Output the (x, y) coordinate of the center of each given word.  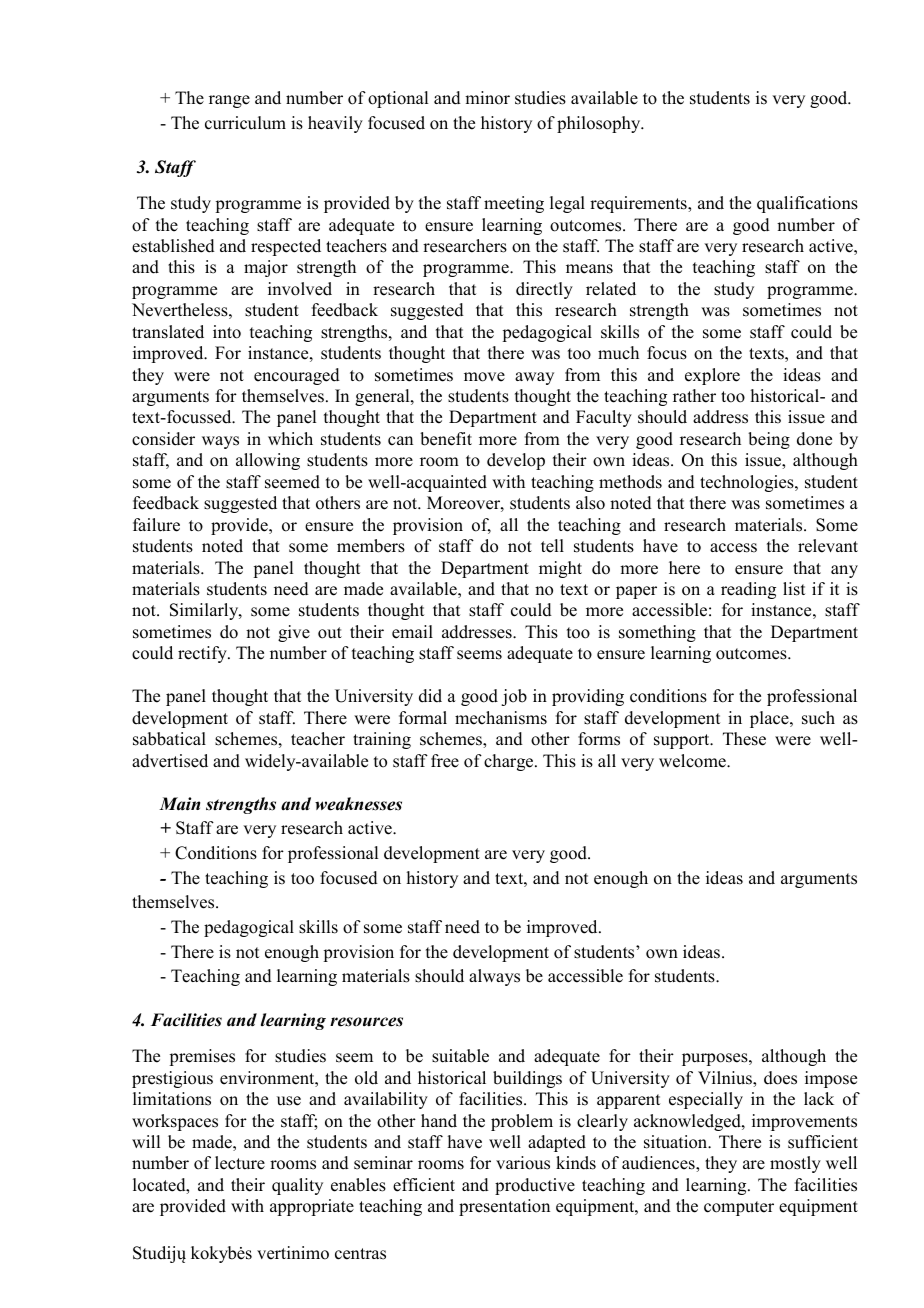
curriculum (245, 123)
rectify (203, 654)
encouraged (297, 376)
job (514, 697)
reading (748, 590)
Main (179, 804)
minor (487, 98)
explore (712, 376)
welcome (693, 761)
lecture (240, 1163)
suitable (460, 1056)
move (484, 377)
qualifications (807, 204)
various (523, 1163)
